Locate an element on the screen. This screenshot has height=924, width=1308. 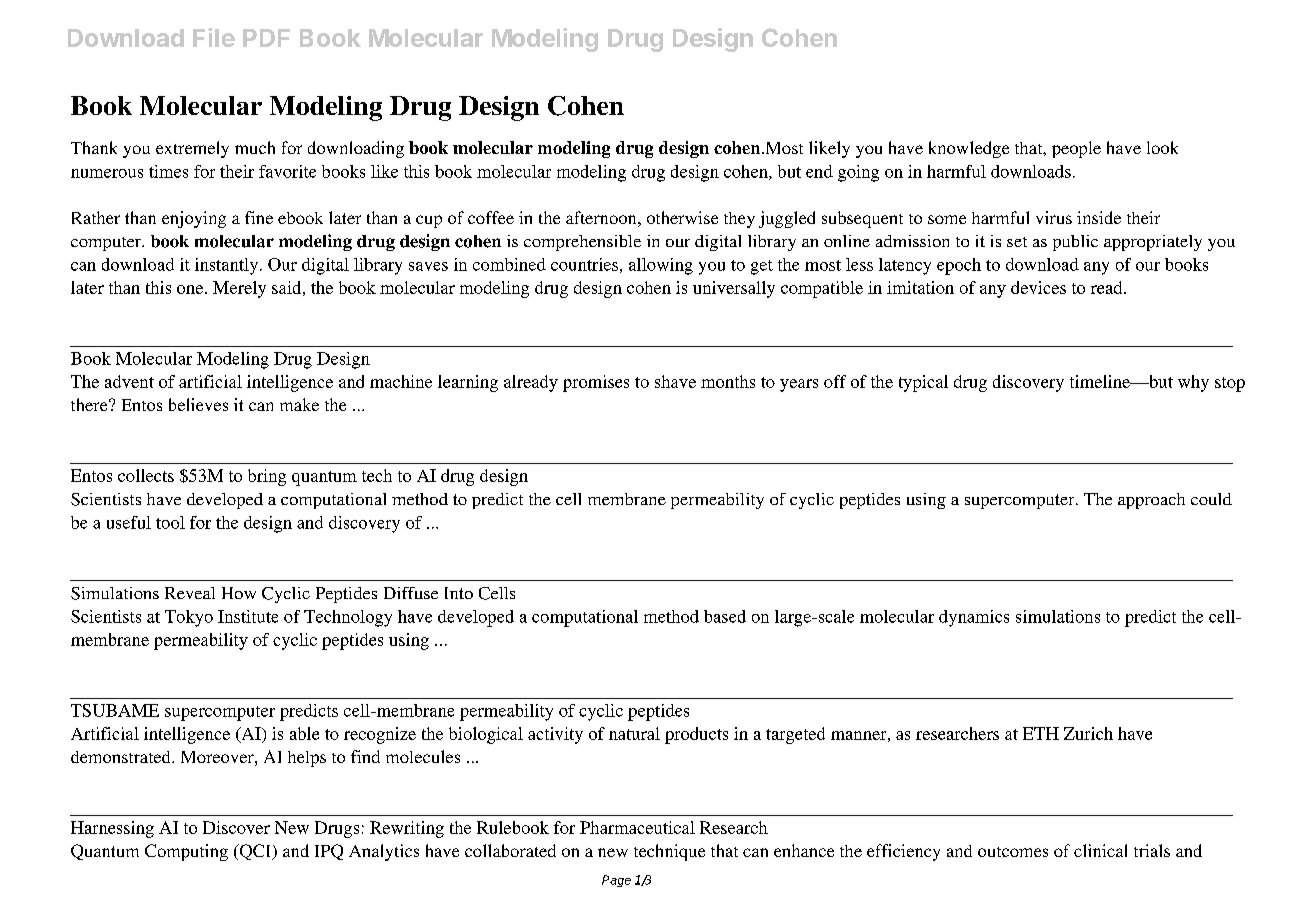
promises is located at coordinates (596, 383).
